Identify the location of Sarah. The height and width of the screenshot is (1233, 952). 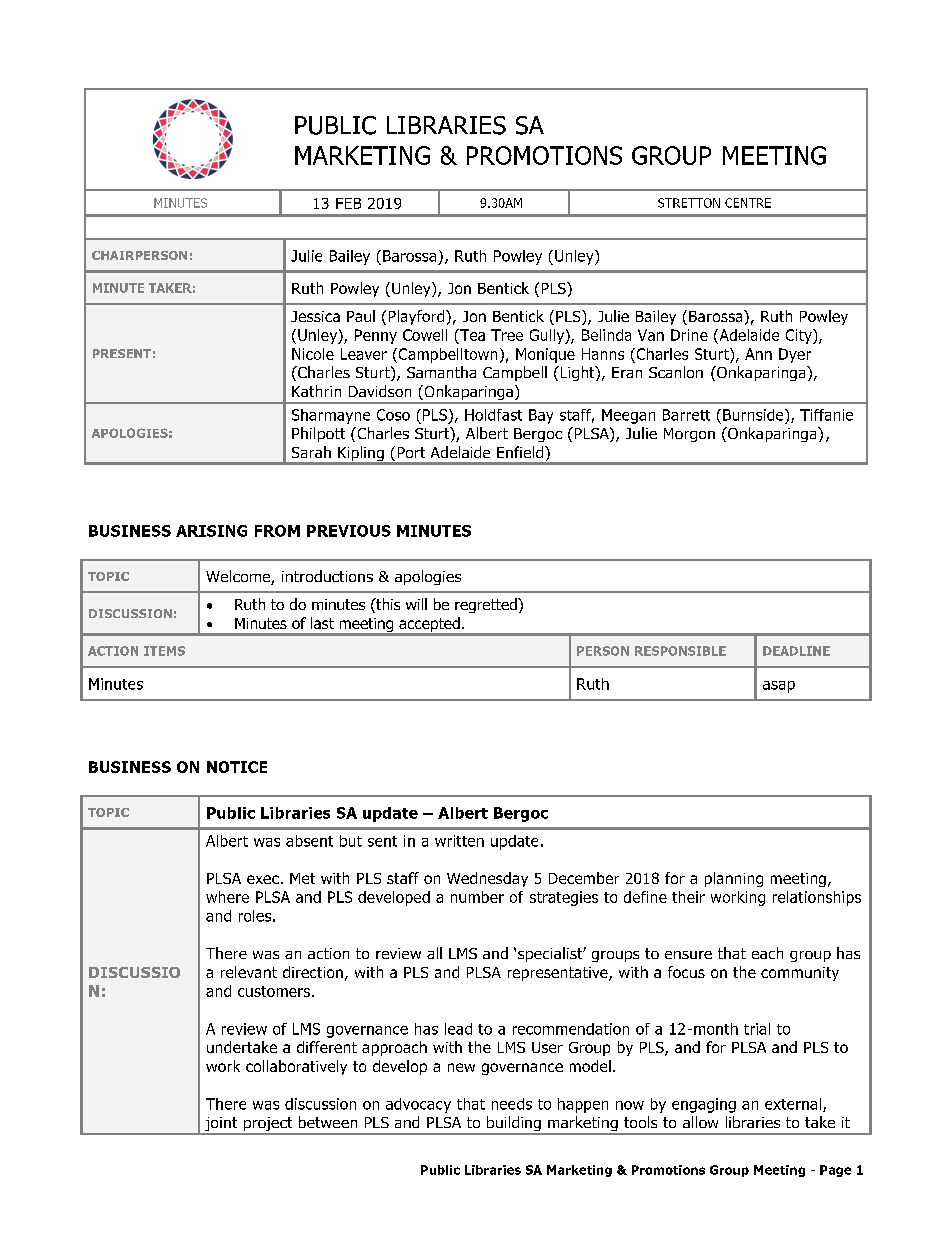
(311, 452).
